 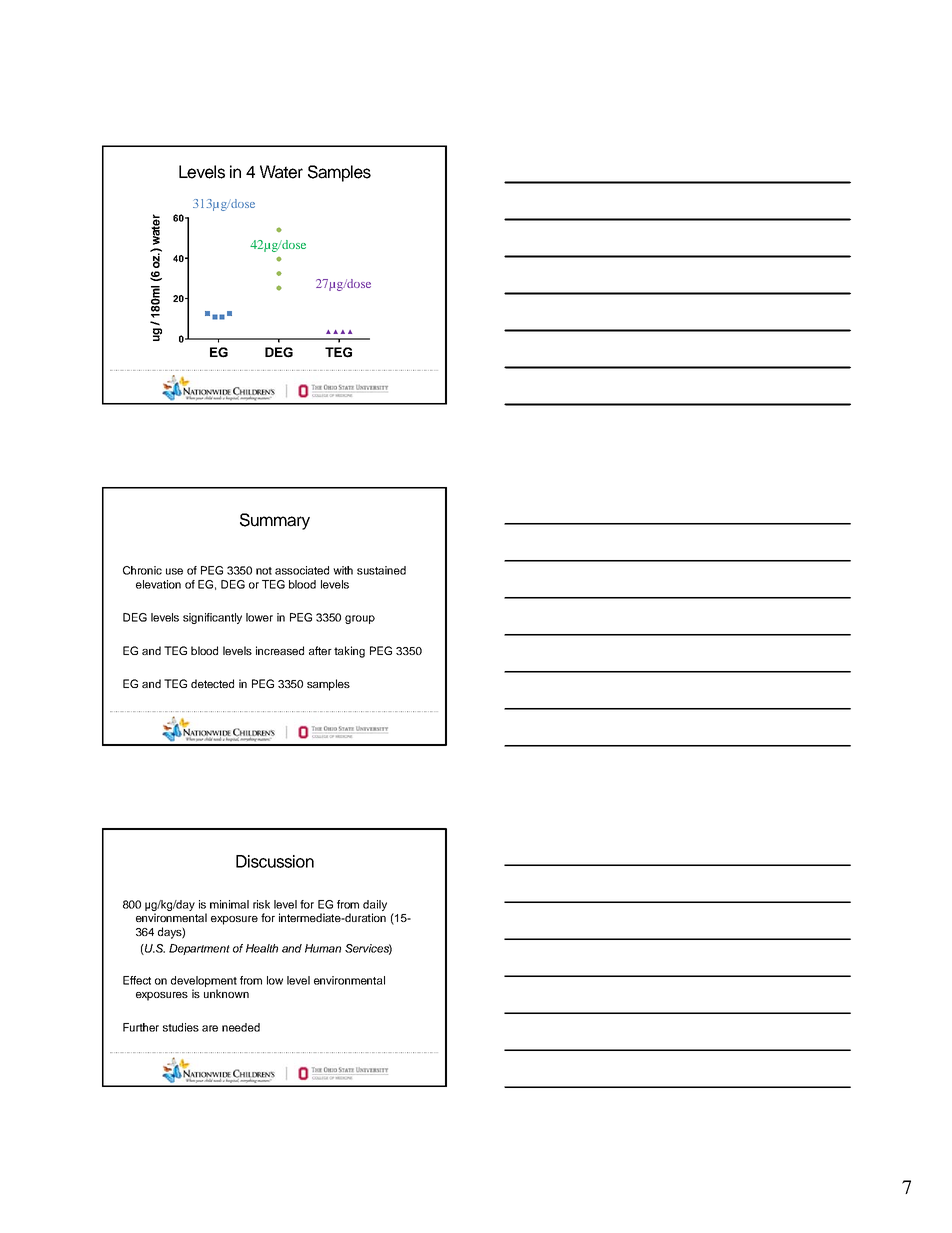 What do you see at coordinates (349, 652) in the screenshot?
I see `taking` at bounding box center [349, 652].
